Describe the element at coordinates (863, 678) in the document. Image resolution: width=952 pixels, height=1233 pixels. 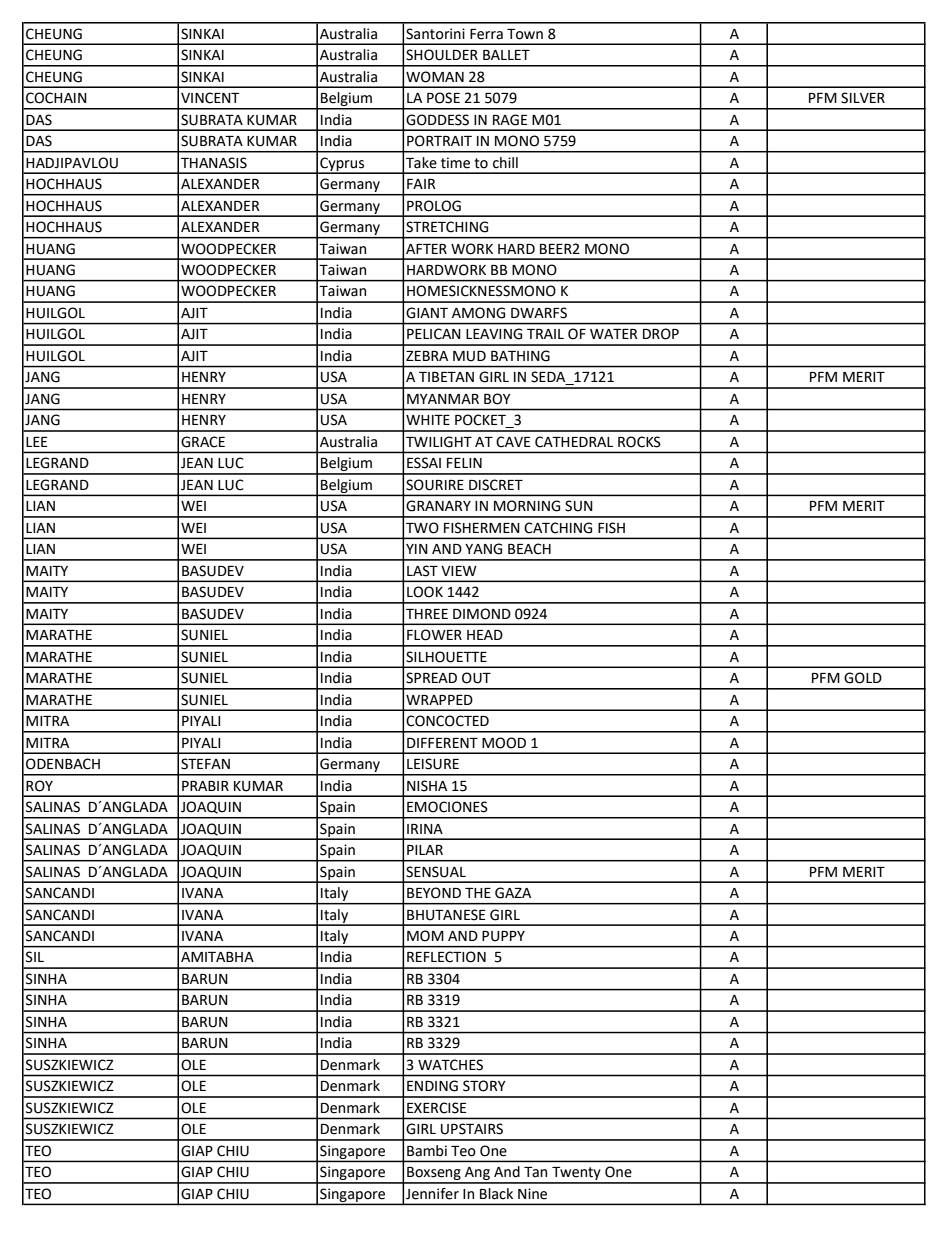
I see `GOLD` at that location.
